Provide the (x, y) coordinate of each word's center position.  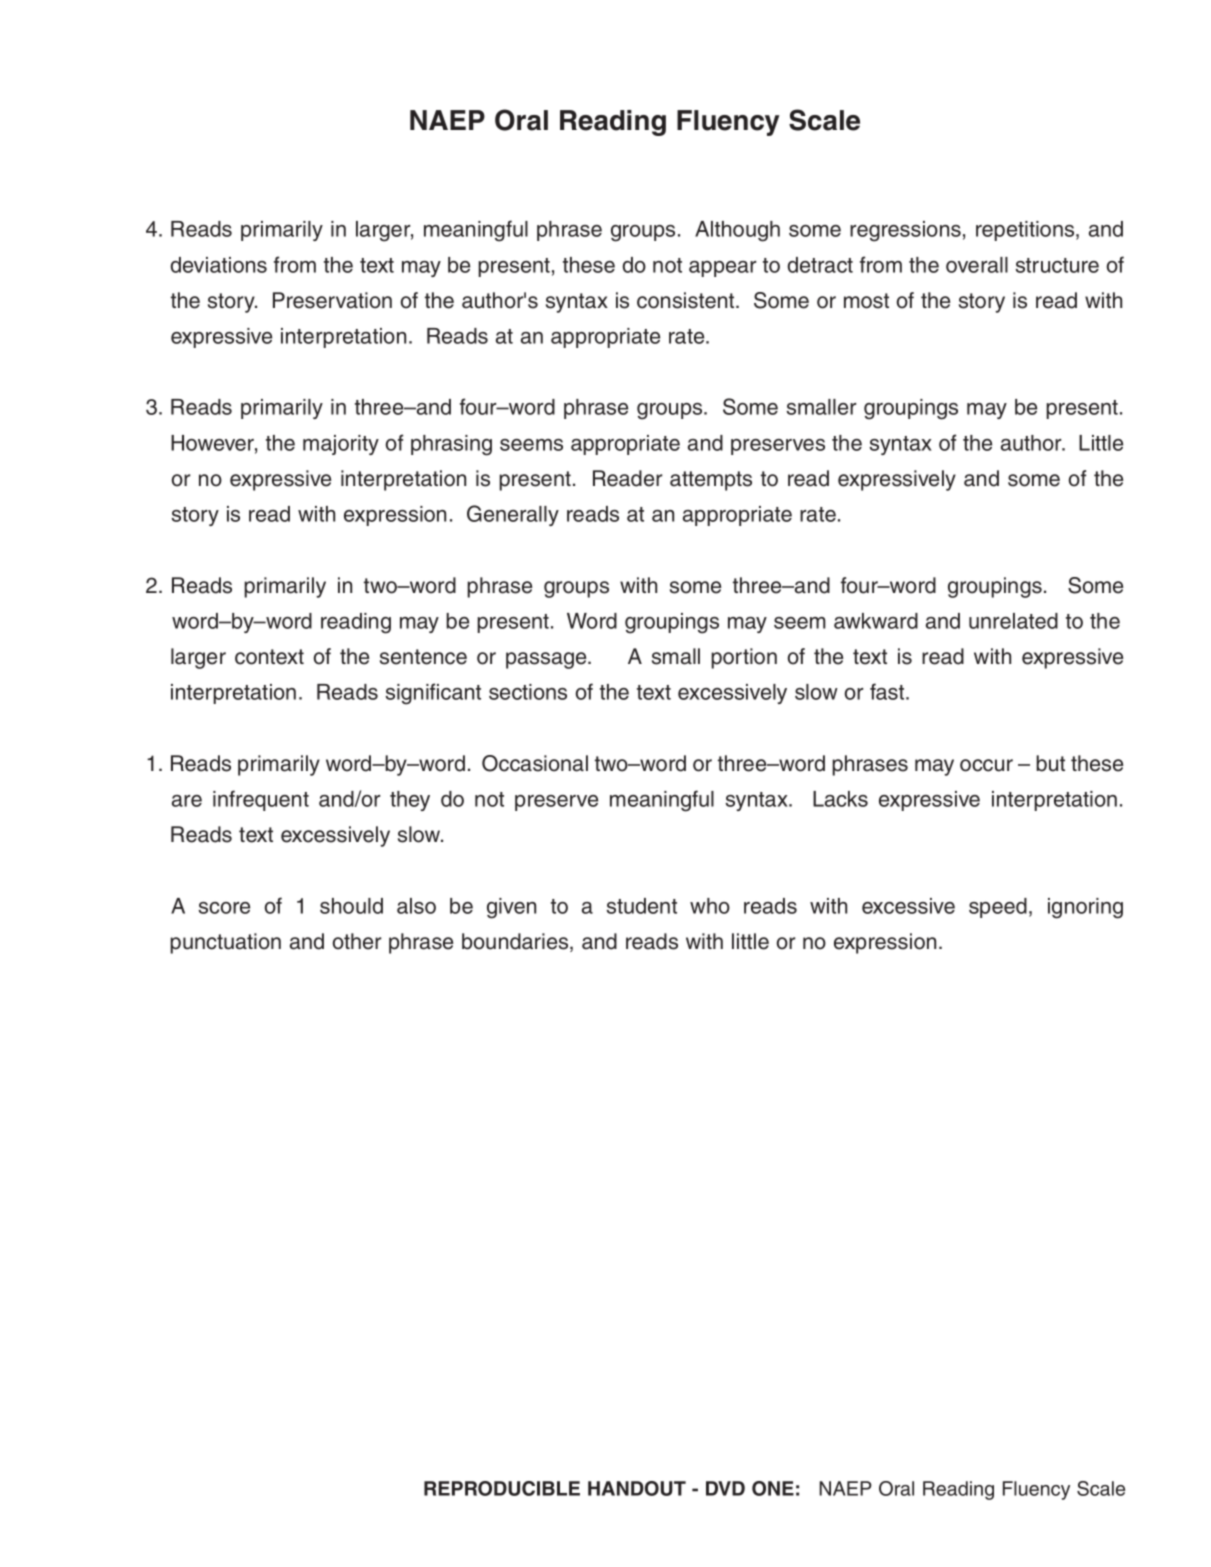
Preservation (332, 300)
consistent (687, 300)
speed (998, 908)
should (351, 906)
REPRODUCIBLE (502, 1488)
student (642, 906)
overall (977, 265)
